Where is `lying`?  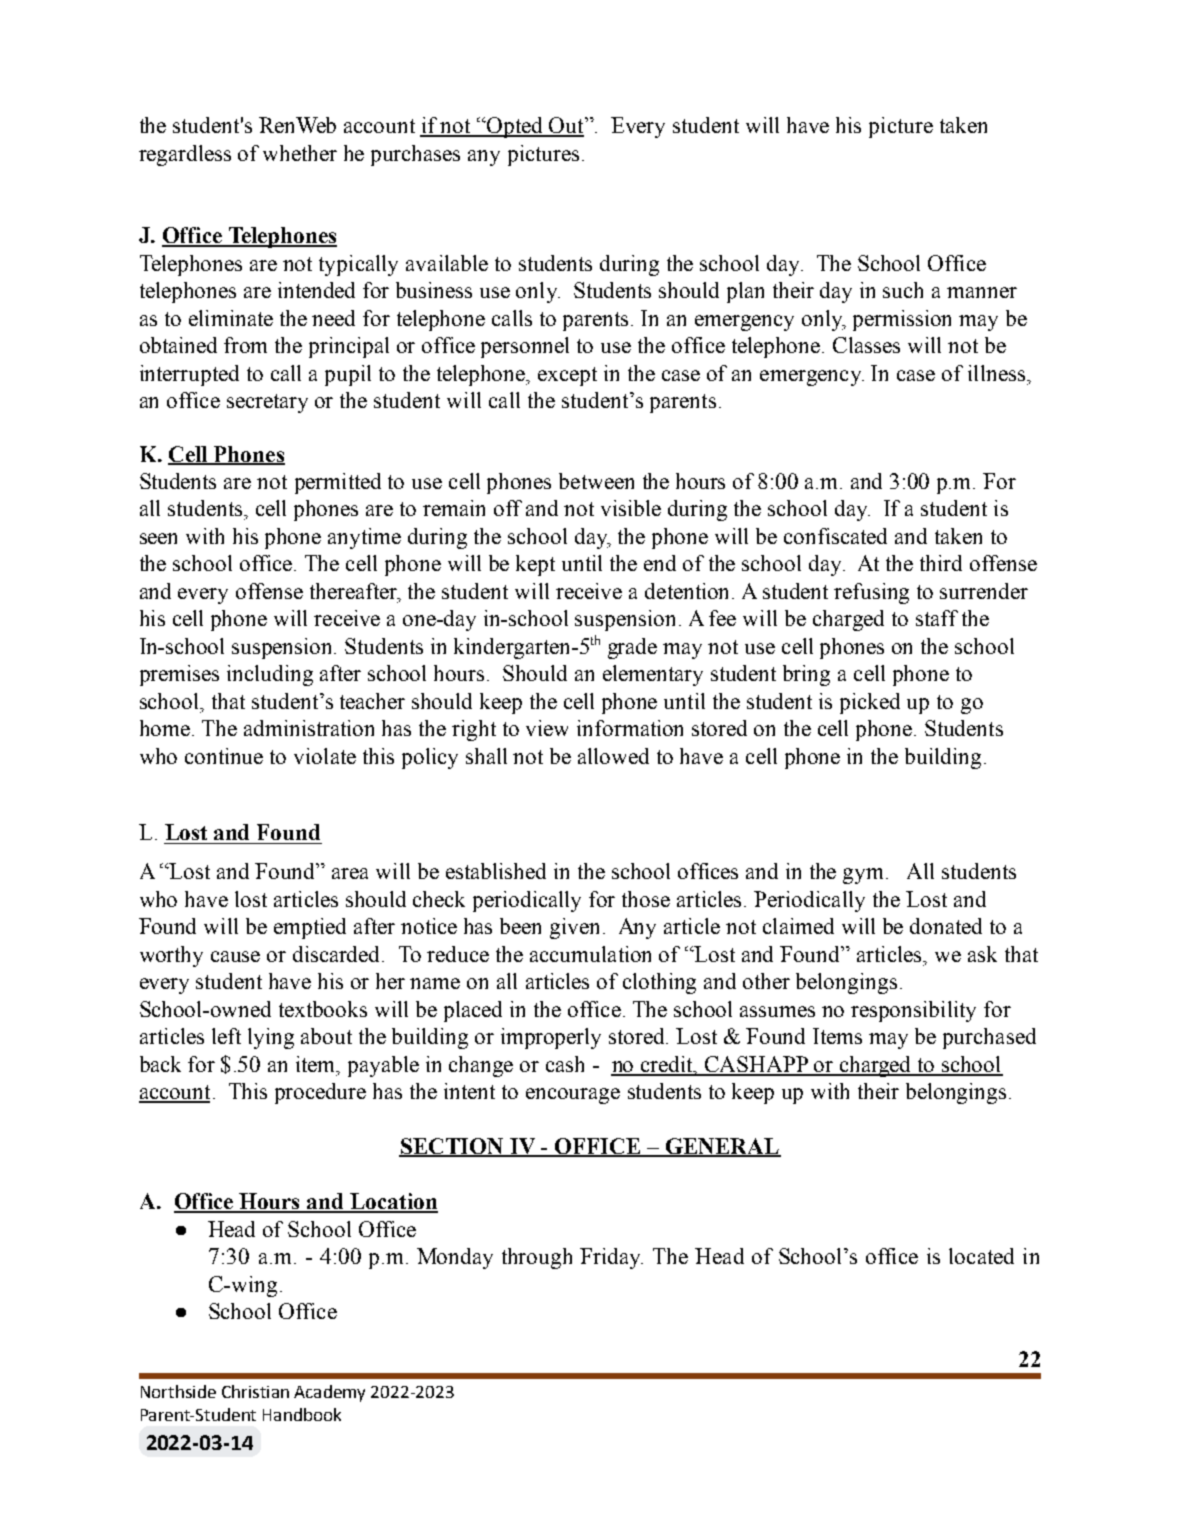
lying is located at coordinates (271, 1038).
